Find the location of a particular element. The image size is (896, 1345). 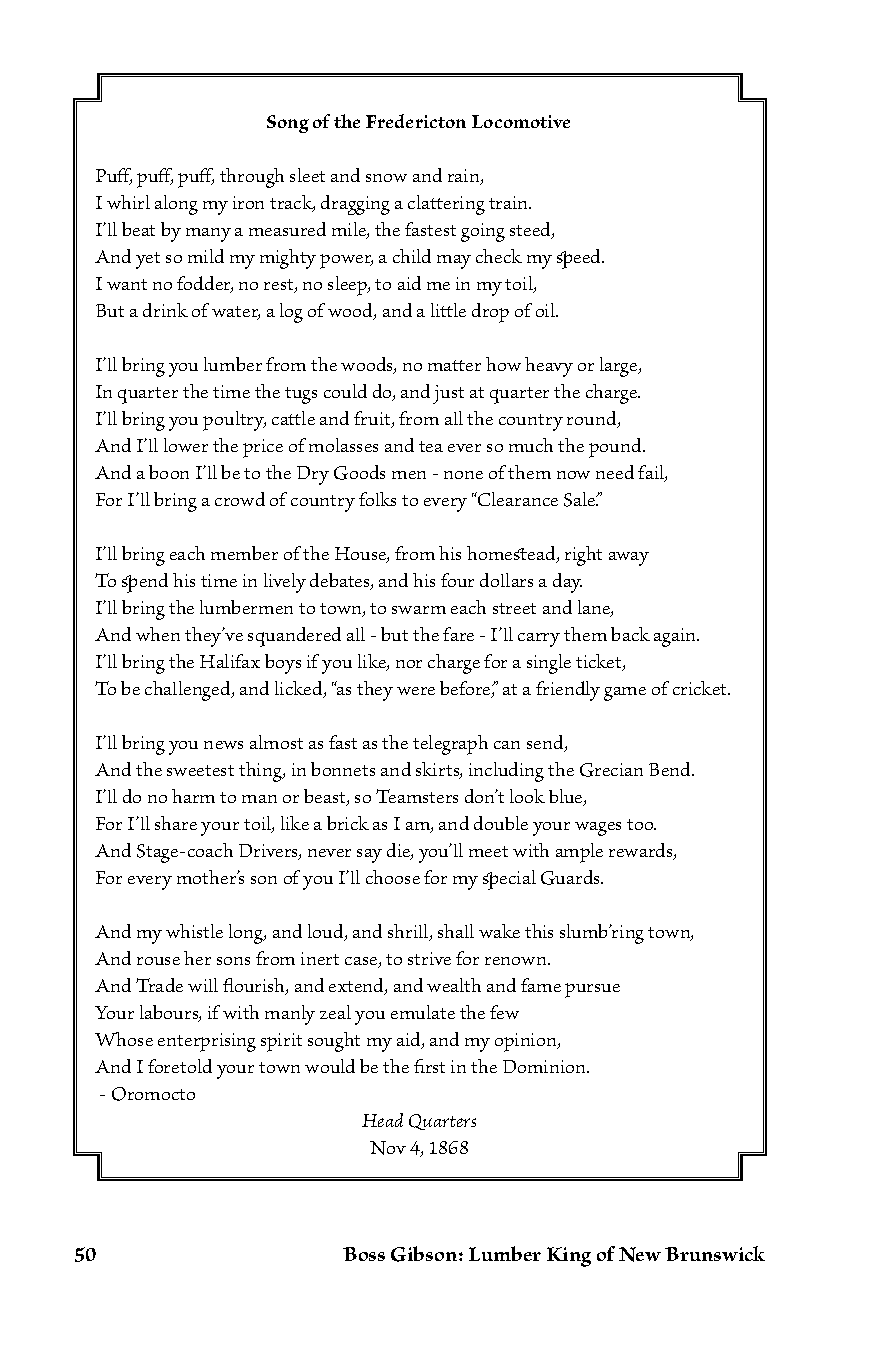

through is located at coordinates (252, 178).
